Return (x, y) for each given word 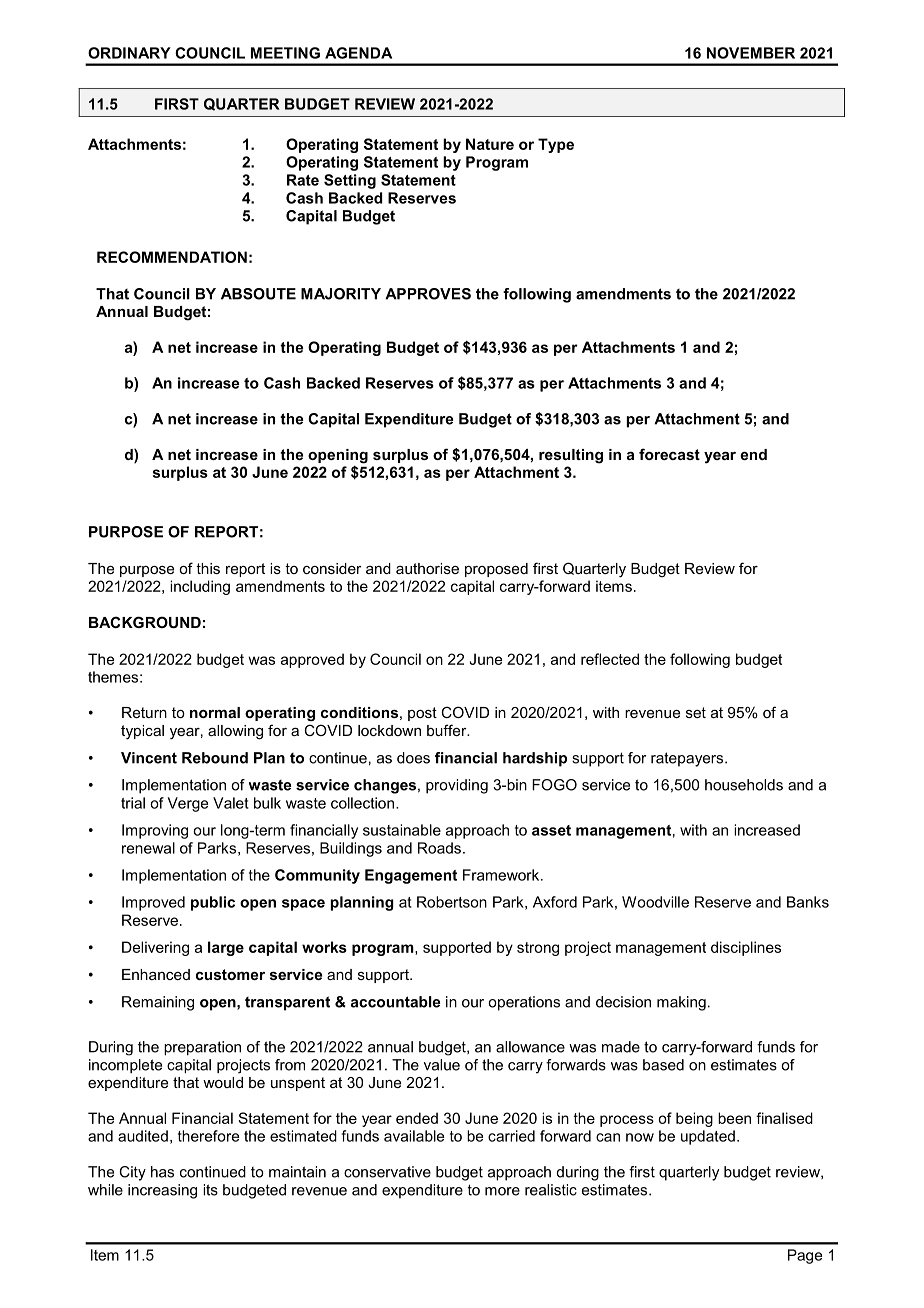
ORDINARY (129, 53)
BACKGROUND (145, 622)
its (210, 1190)
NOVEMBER (751, 53)
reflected (610, 659)
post (422, 714)
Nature (490, 144)
